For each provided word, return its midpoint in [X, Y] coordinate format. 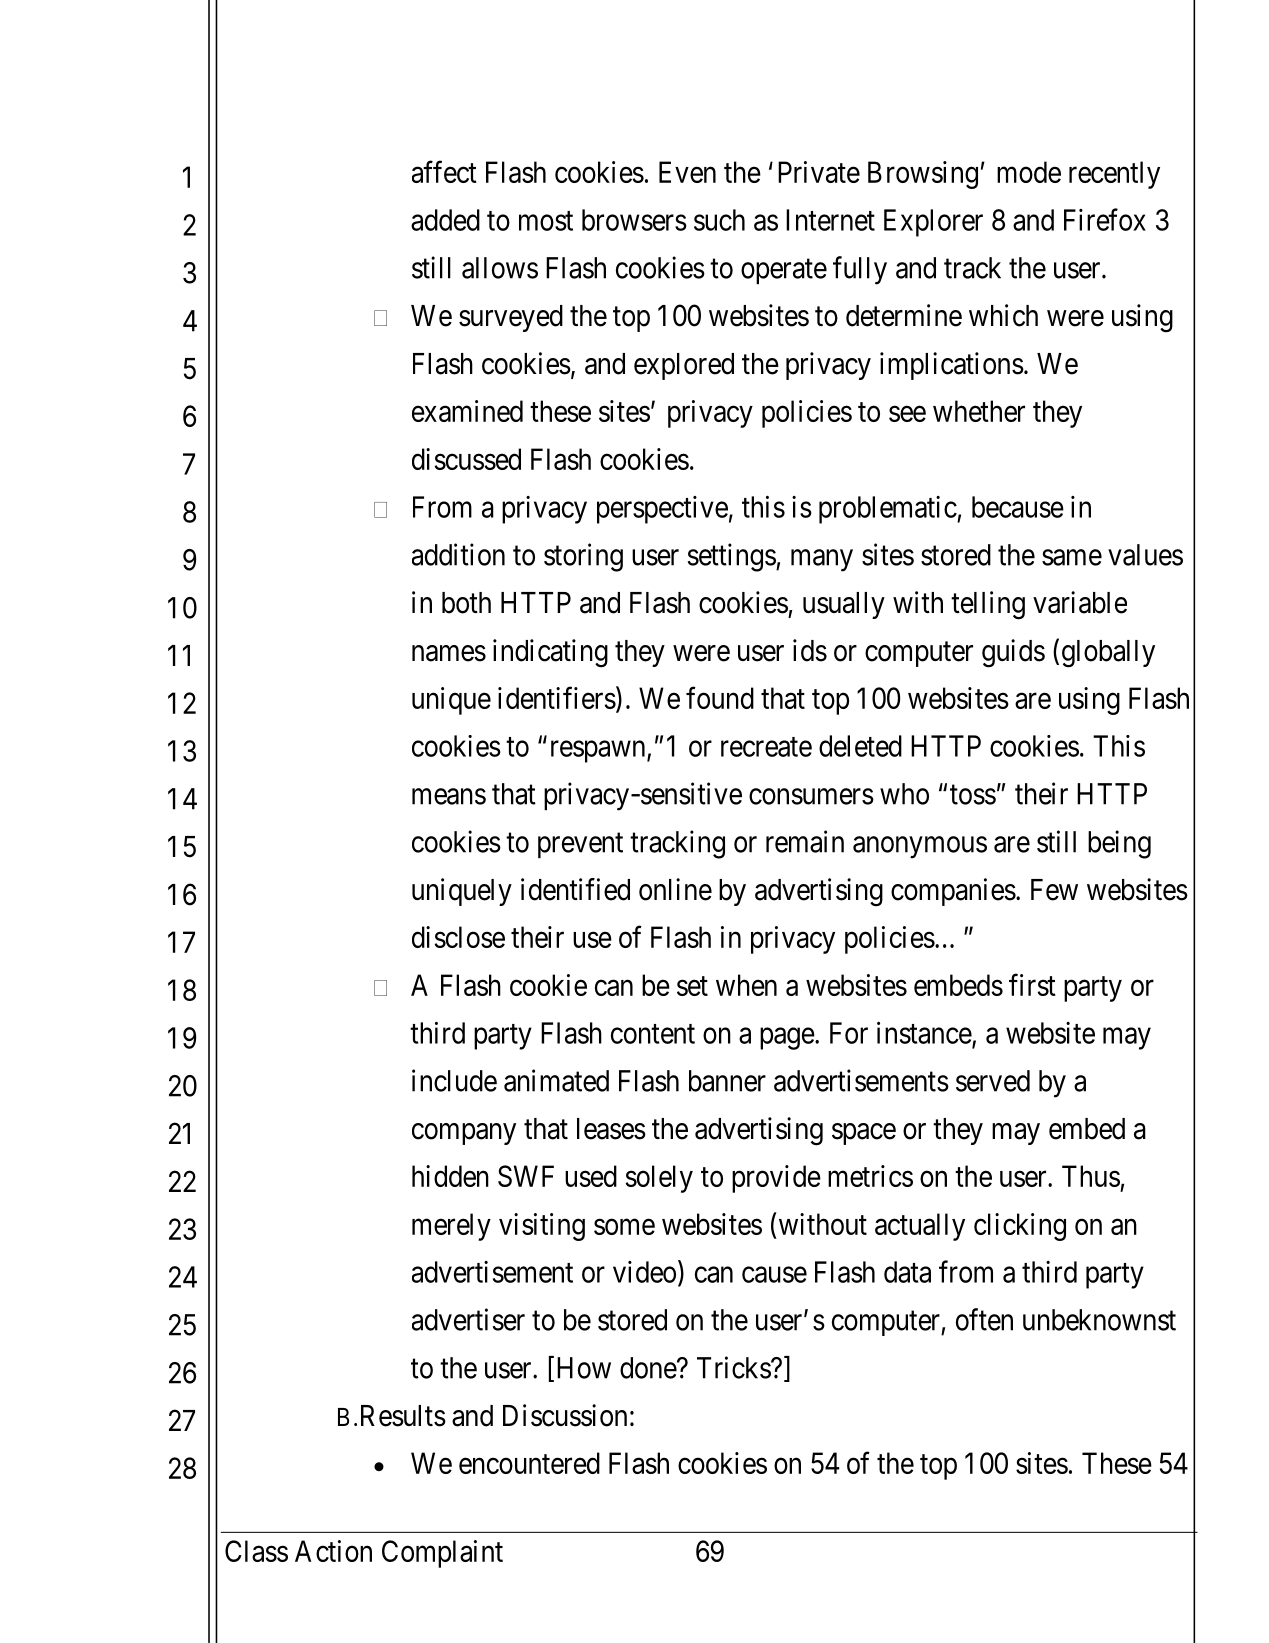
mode [1029, 172]
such [719, 220]
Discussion [565, 1415]
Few [1054, 890]
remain [805, 841]
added [445, 220]
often [984, 1319]
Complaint [442, 1554]
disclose [458, 937]
